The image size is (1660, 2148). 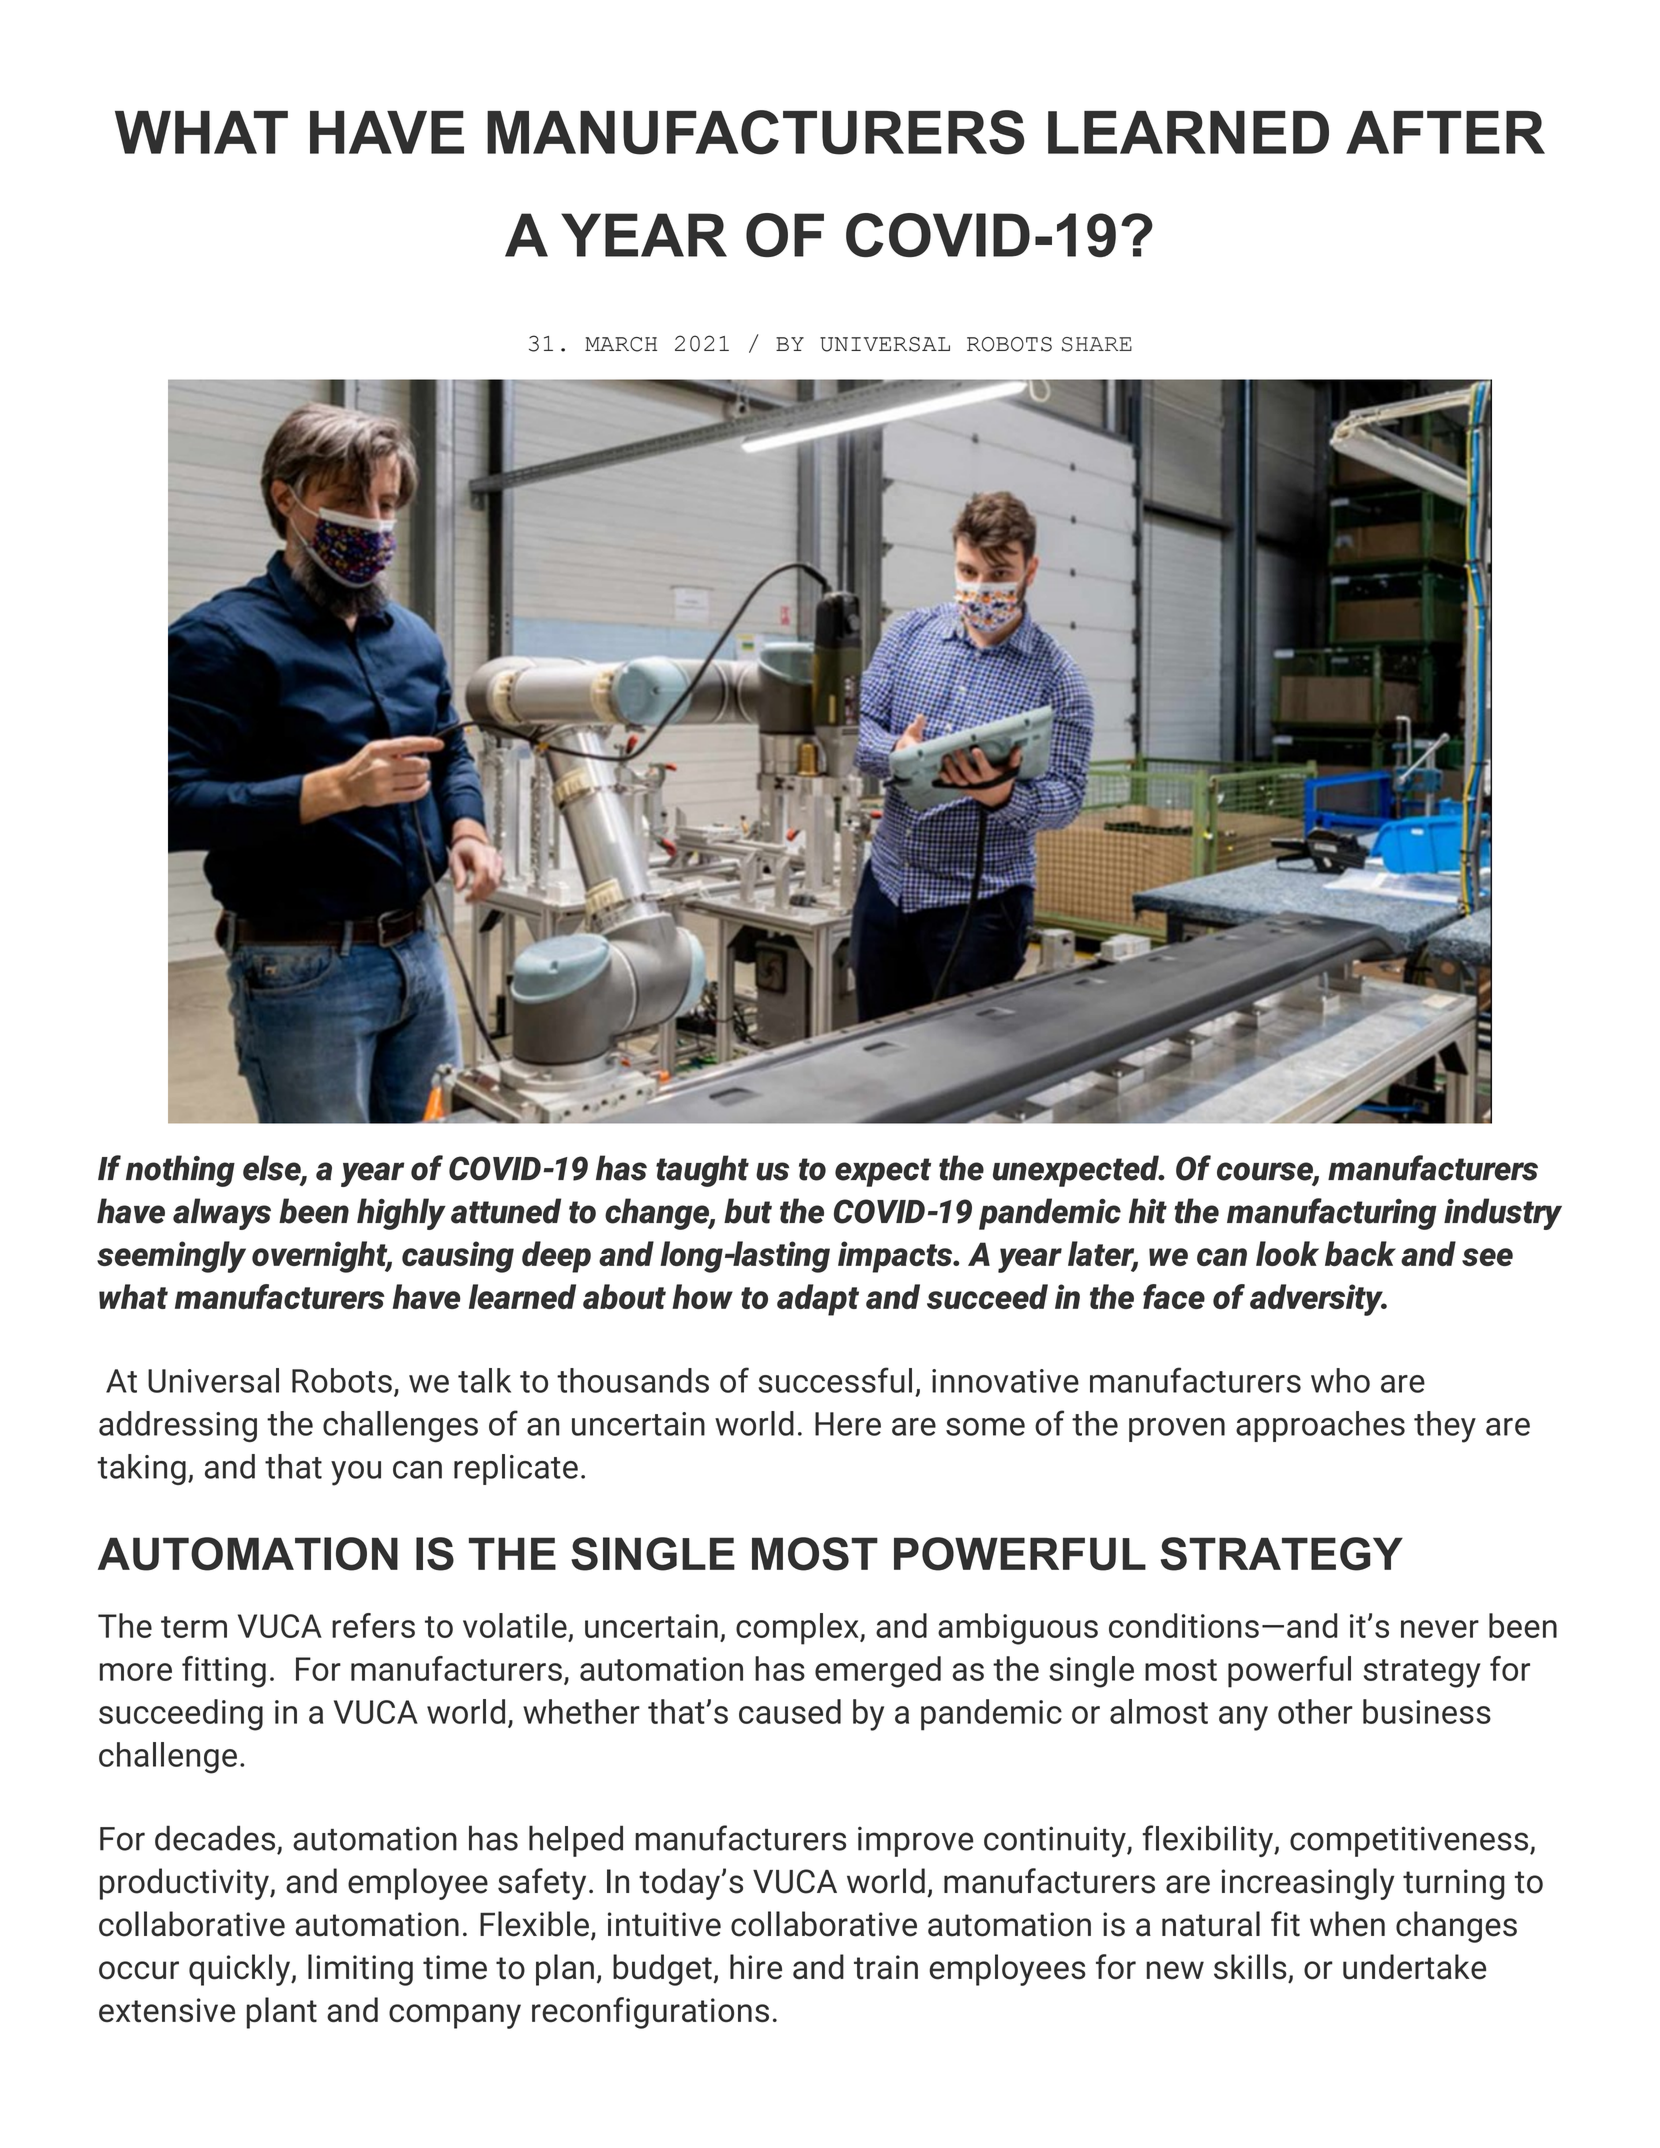 What do you see at coordinates (1332, 1214) in the document?
I see `manufacturing` at bounding box center [1332, 1214].
